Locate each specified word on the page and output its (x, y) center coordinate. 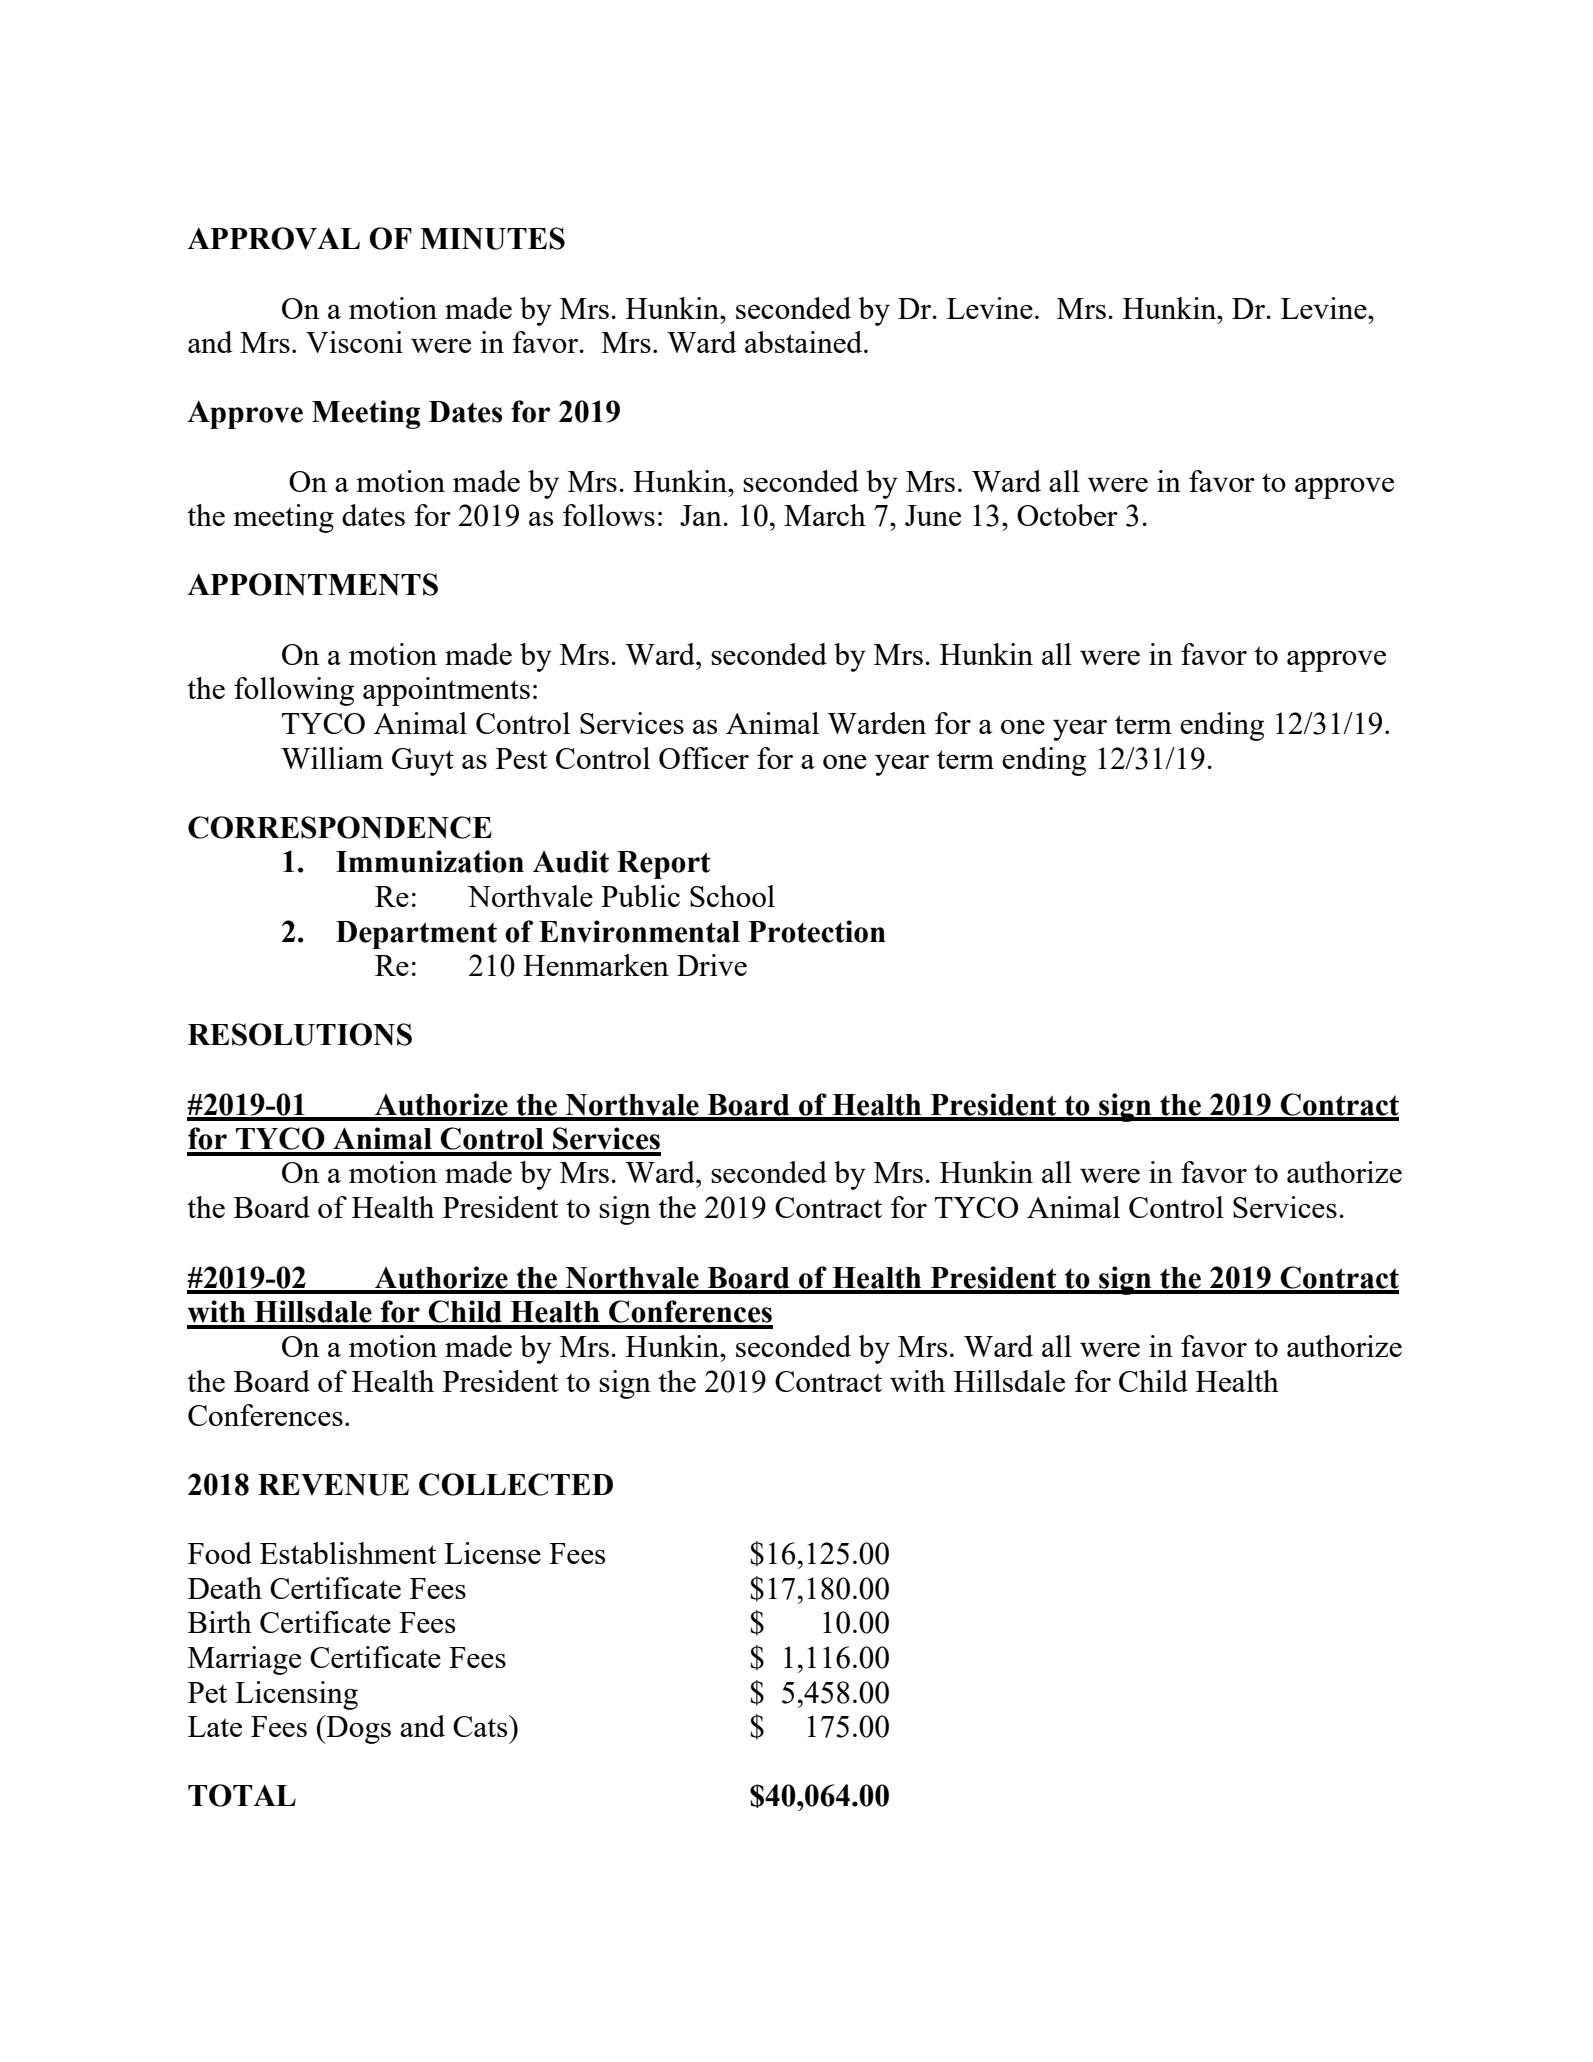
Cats (481, 1726)
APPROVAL (273, 238)
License (492, 1553)
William (332, 758)
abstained (805, 342)
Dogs (357, 1729)
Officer (704, 758)
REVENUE (333, 1485)
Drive (712, 965)
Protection (817, 931)
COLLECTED (516, 1484)
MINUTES (492, 238)
